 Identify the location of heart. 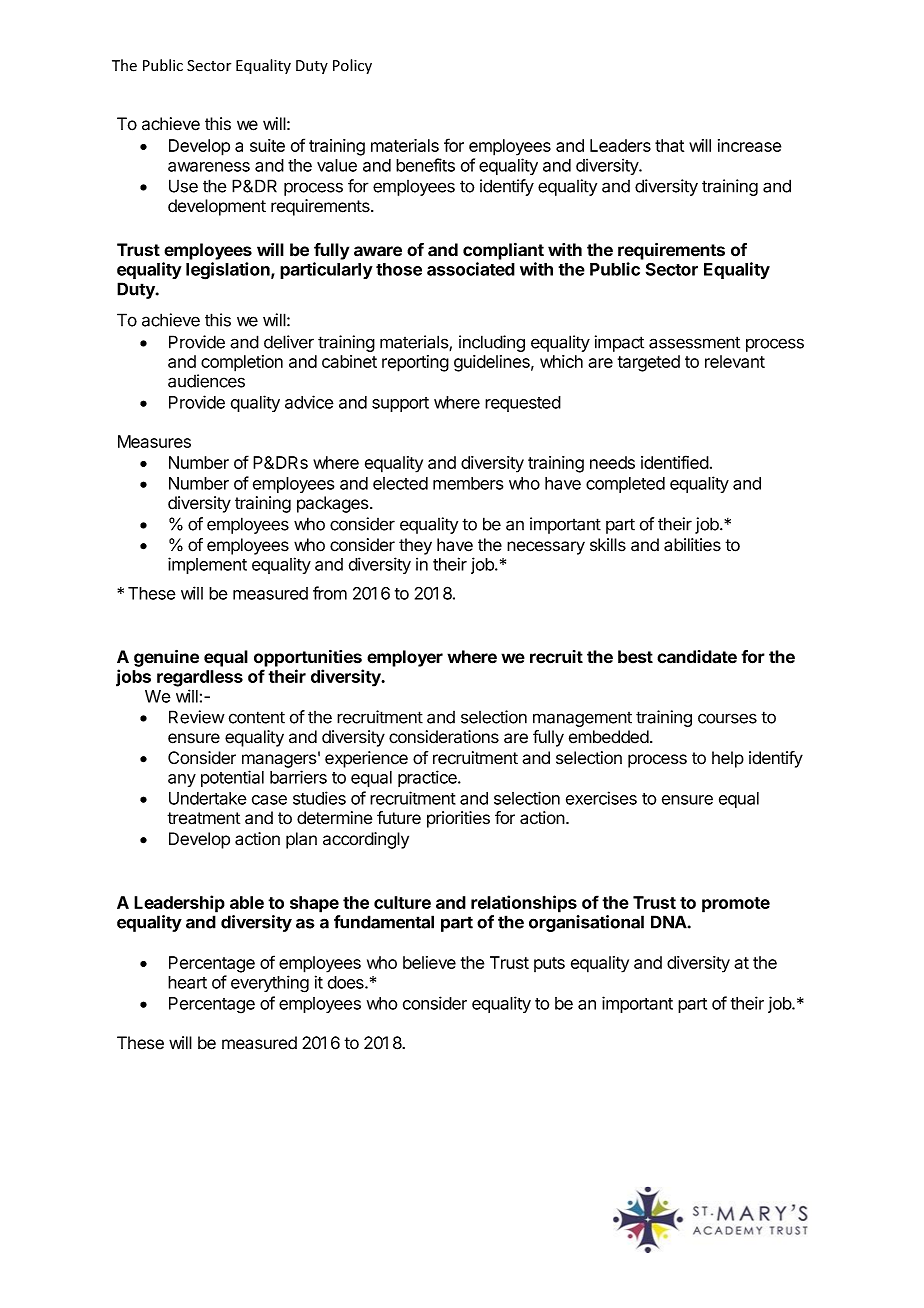
(187, 982).
